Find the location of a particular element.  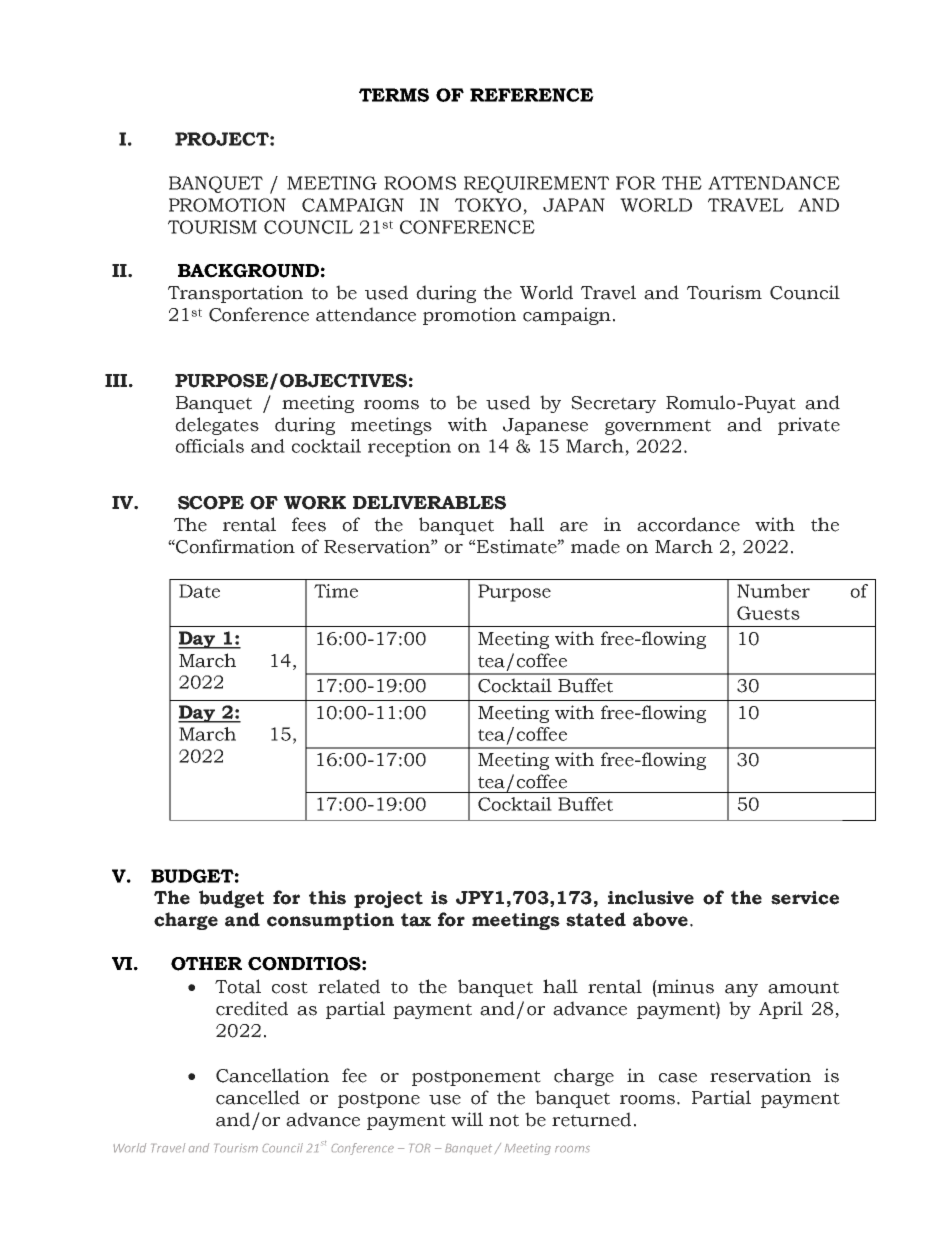

tax is located at coordinates (416, 920).
